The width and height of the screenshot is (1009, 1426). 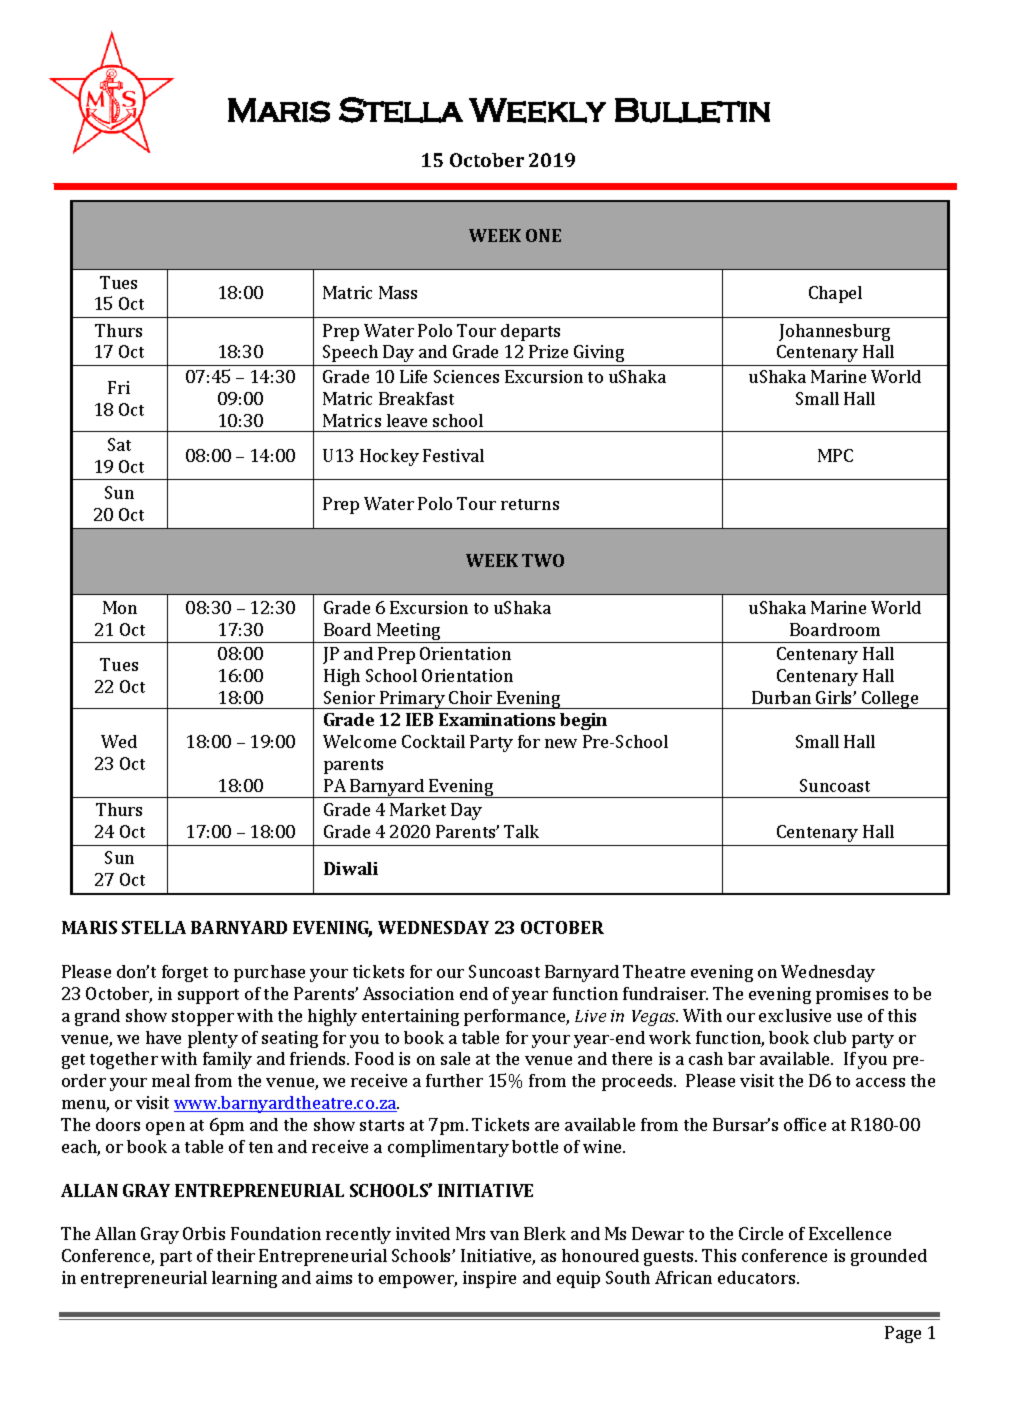 What do you see at coordinates (795, 1015) in the screenshot?
I see `exclusive` at bounding box center [795, 1015].
